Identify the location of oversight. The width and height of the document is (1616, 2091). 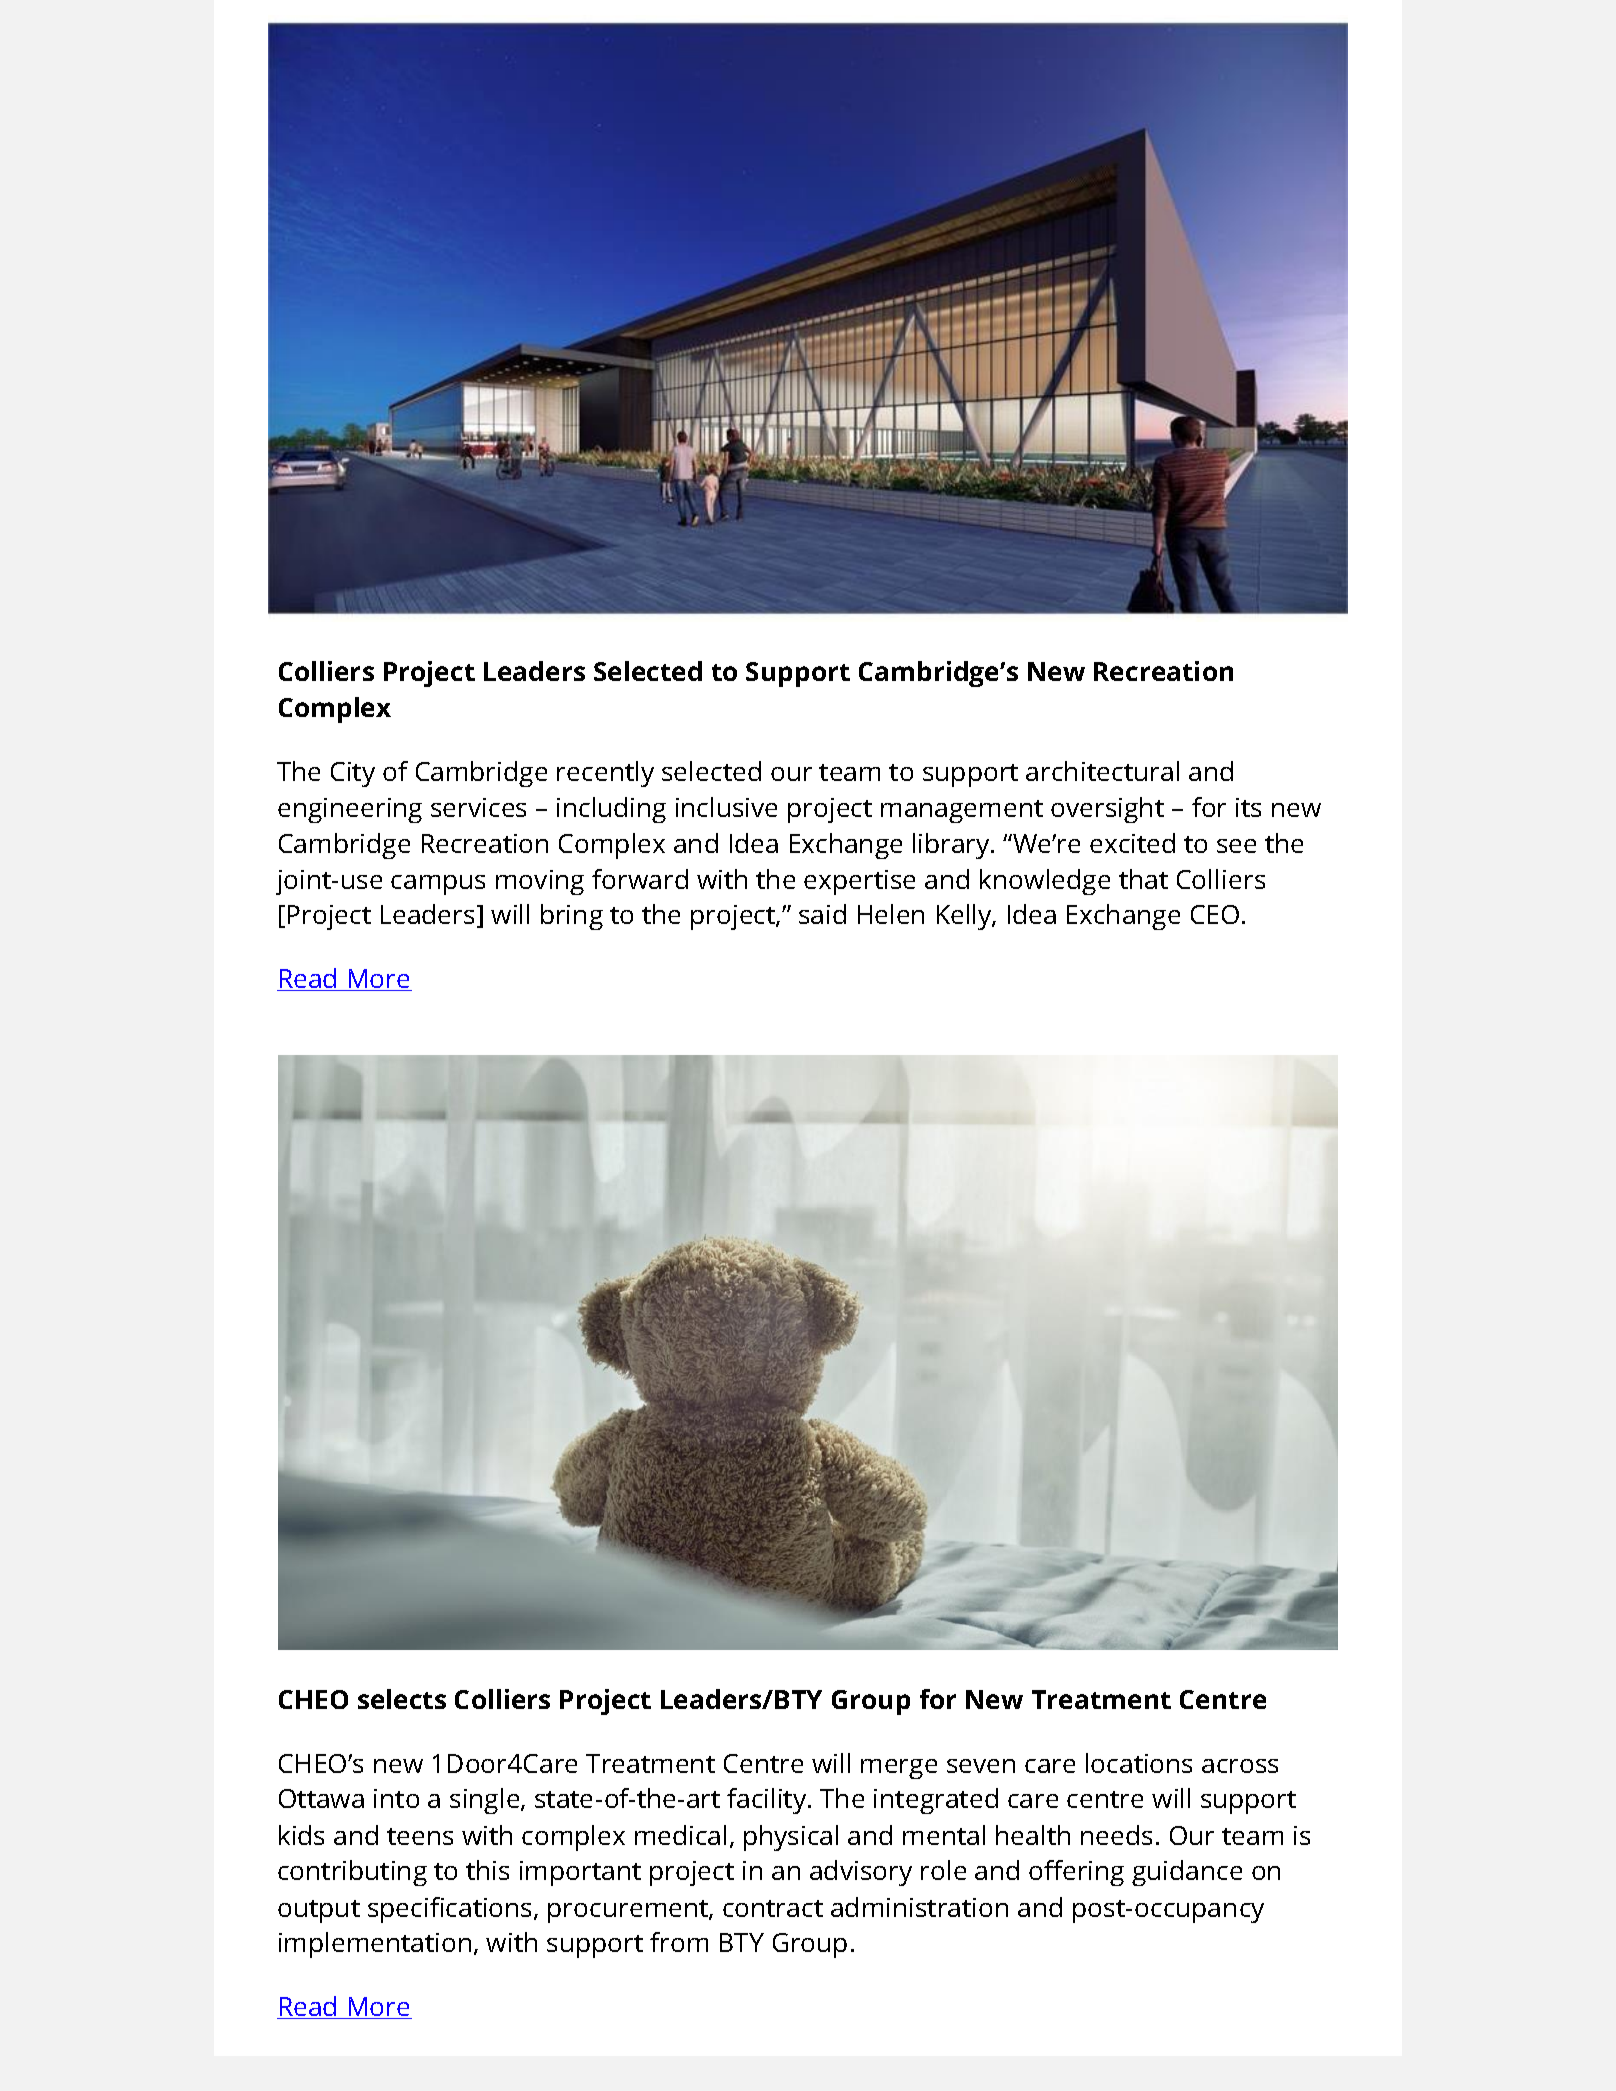
(1107, 810).
